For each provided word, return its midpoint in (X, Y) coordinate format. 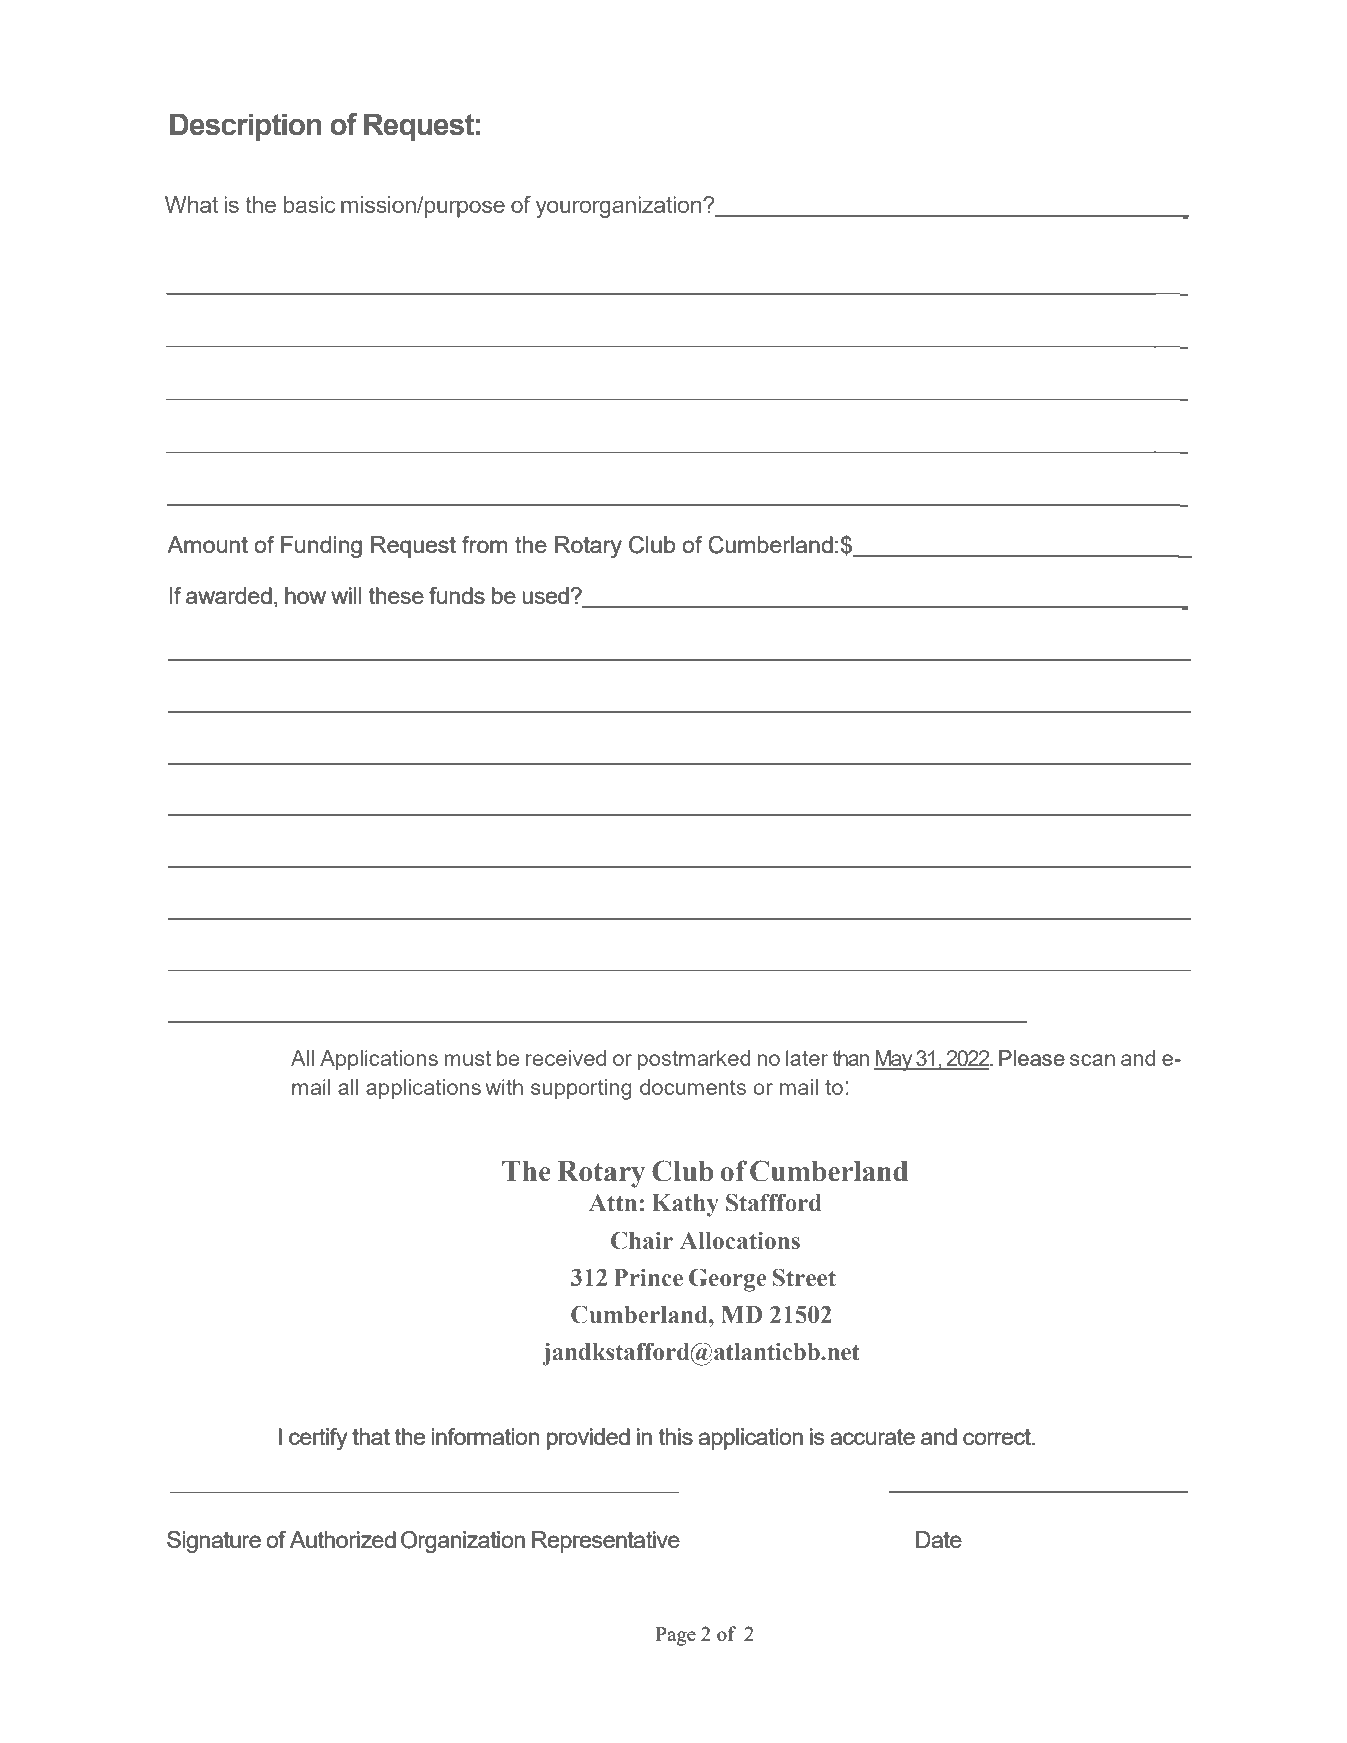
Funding (321, 547)
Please (1032, 1058)
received (566, 1058)
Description (245, 127)
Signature (214, 1542)
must (468, 1058)
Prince (648, 1277)
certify (318, 1439)
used (546, 595)
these (396, 595)
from (484, 544)
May (894, 1060)
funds (457, 595)
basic (309, 204)
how (305, 595)
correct (998, 1437)
